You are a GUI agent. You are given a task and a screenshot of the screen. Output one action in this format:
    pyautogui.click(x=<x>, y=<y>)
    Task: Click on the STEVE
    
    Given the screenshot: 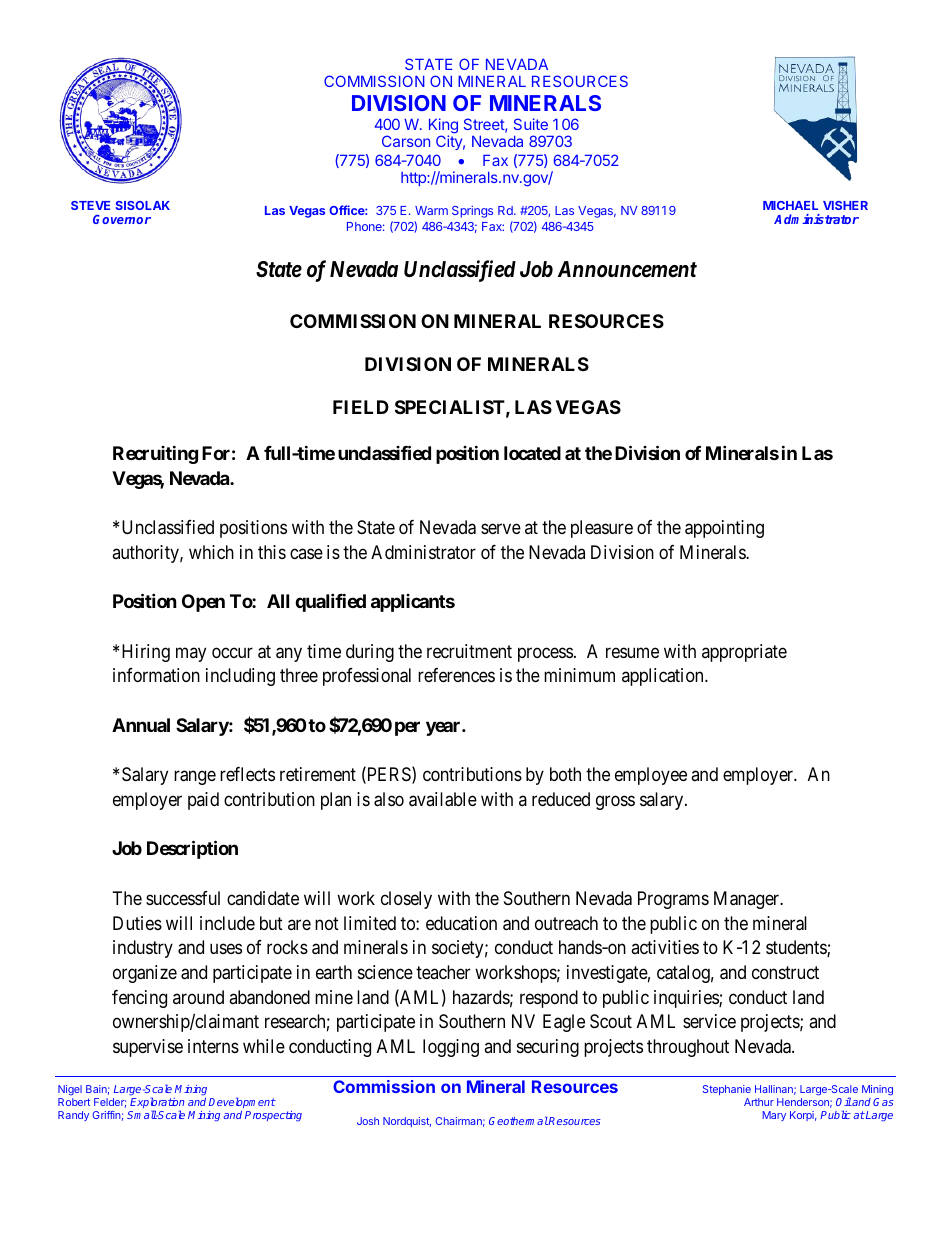 What is the action you would take?
    pyautogui.click(x=90, y=205)
